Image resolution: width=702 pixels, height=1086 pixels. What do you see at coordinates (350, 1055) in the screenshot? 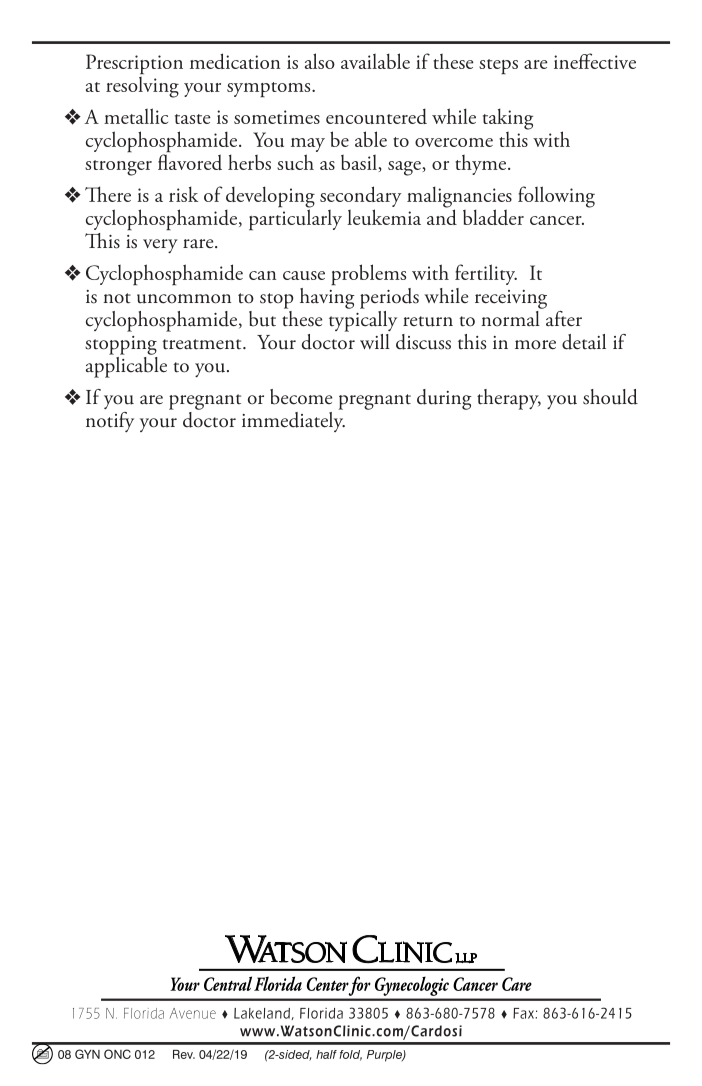
I see `fold` at bounding box center [350, 1055].
